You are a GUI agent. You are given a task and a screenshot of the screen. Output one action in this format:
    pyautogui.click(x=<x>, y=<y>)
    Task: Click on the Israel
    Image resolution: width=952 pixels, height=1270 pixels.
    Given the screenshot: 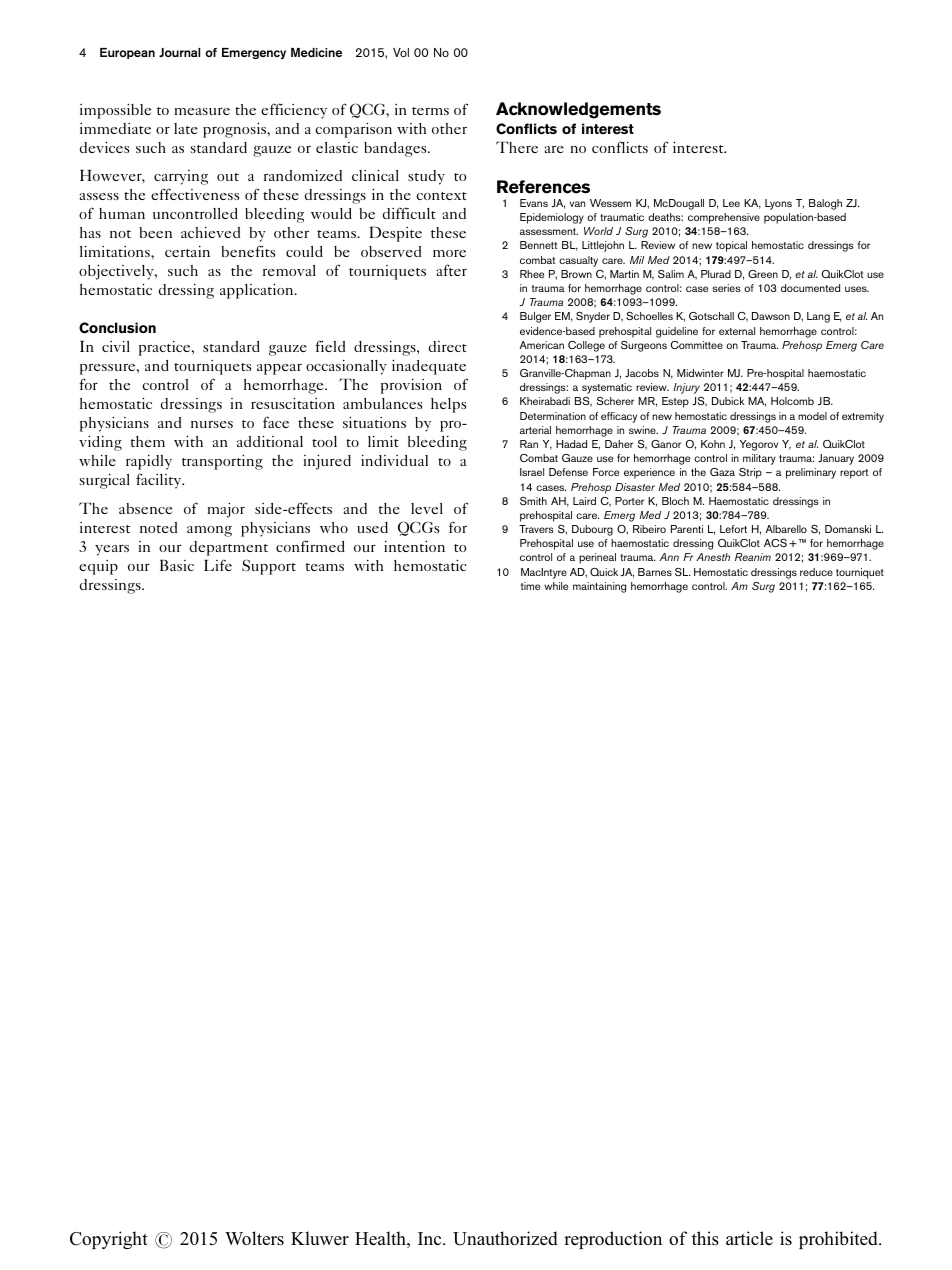 What is the action you would take?
    pyautogui.click(x=532, y=472)
